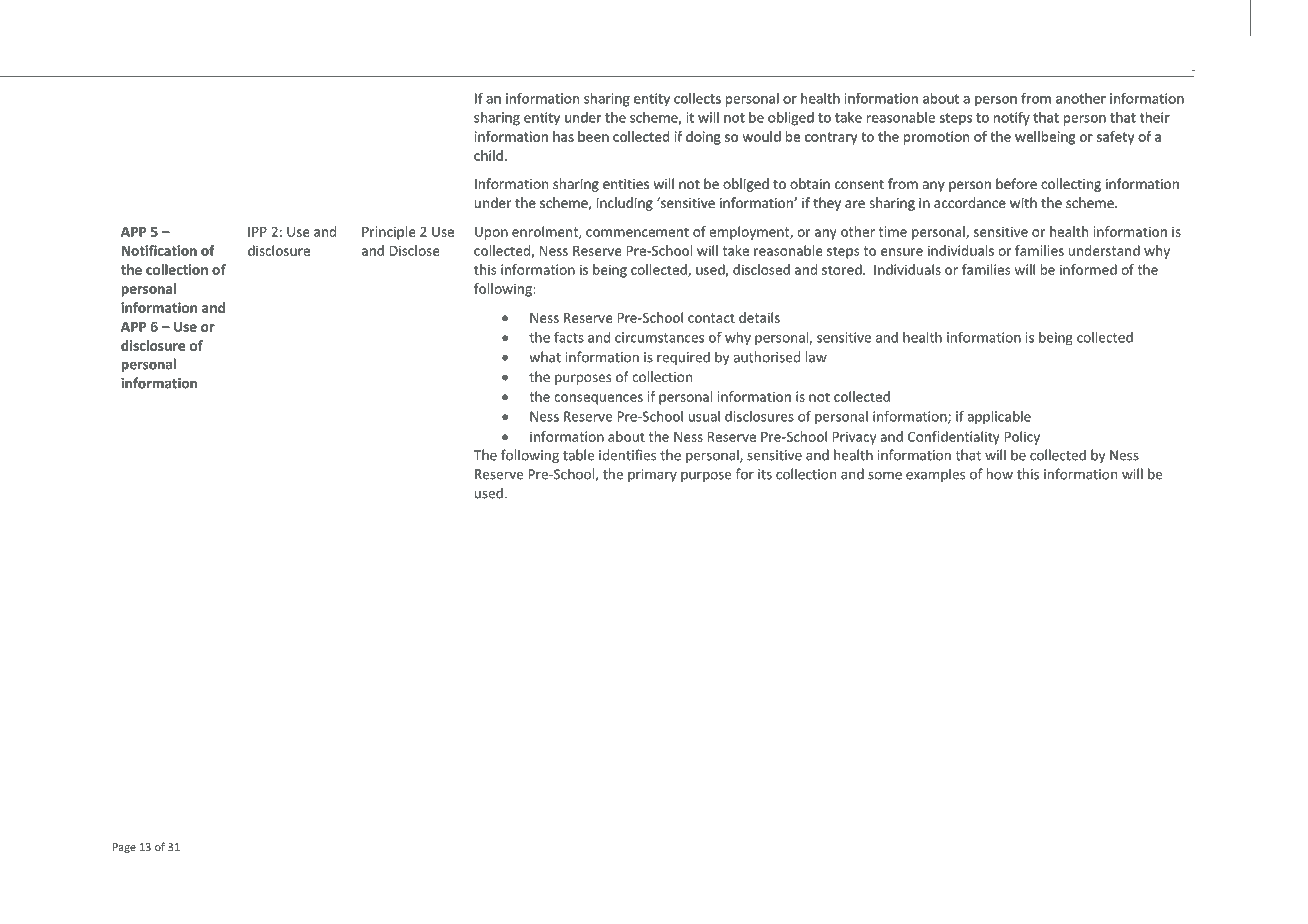 The image size is (1308, 924). I want to click on table, so click(579, 455).
